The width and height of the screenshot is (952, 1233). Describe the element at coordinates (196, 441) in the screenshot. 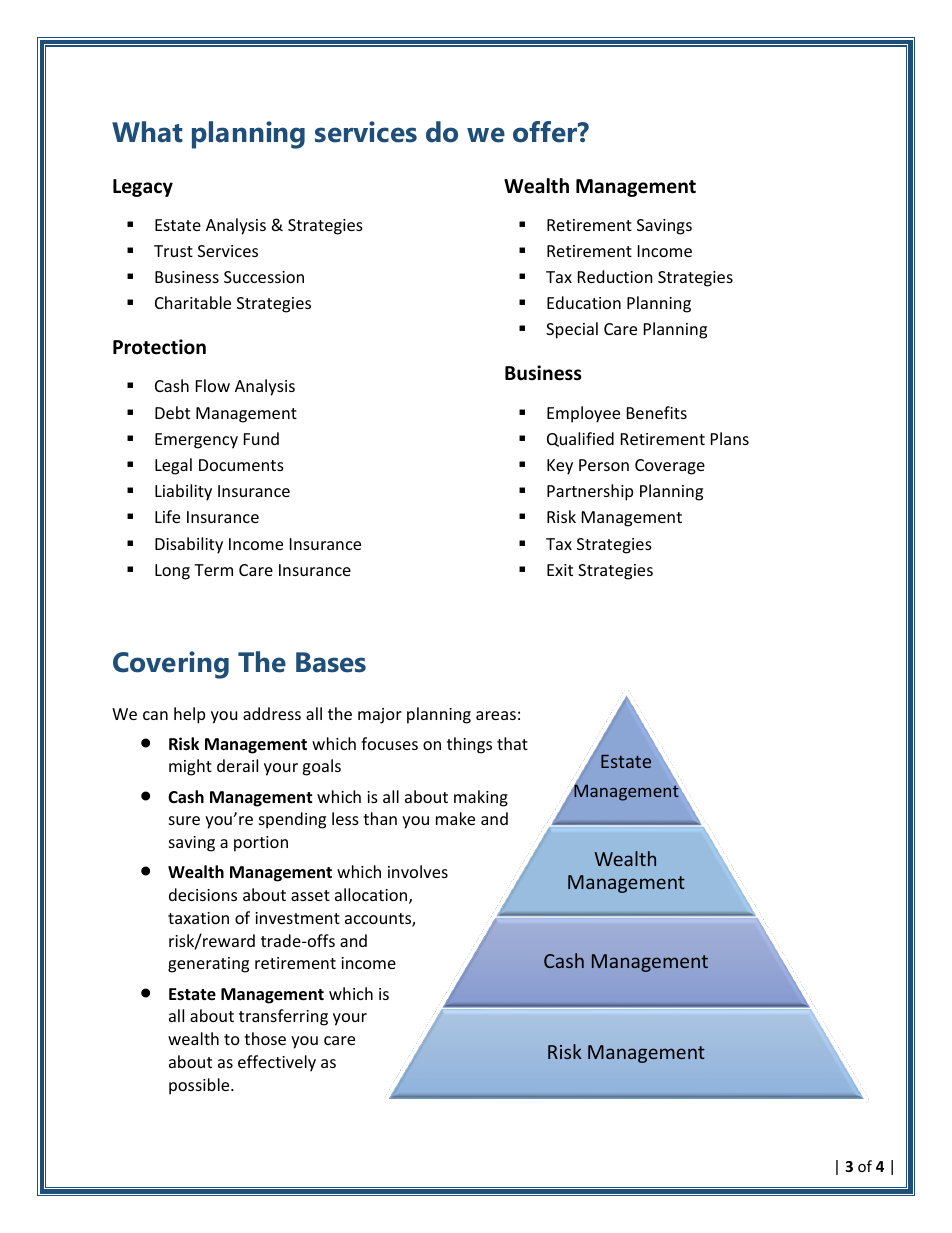

I see `Emergency` at that location.
